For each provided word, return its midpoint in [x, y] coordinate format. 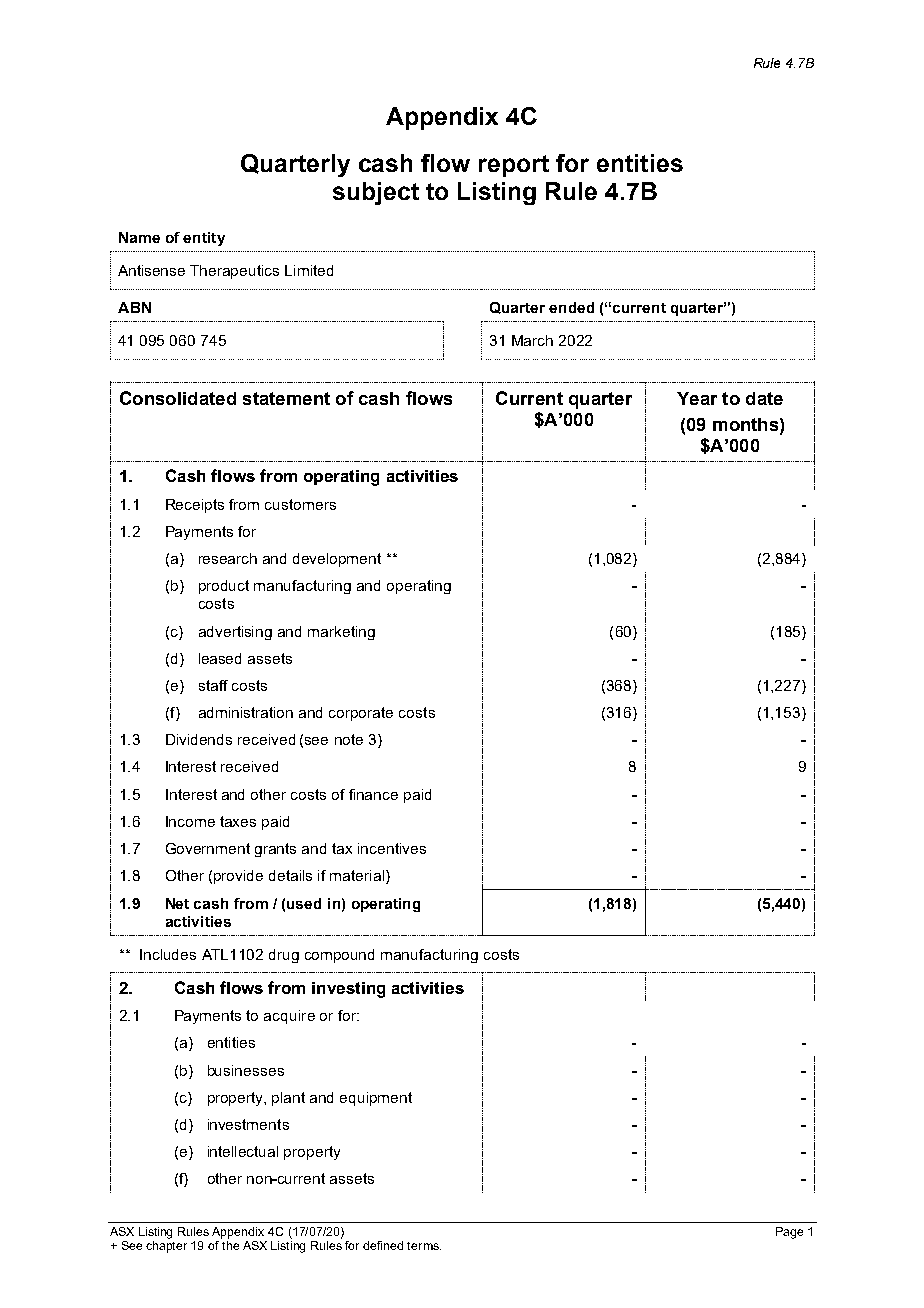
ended [571, 307]
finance [373, 794]
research [228, 558]
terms [424, 1246]
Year [697, 398]
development [337, 560]
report [514, 166]
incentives [392, 848]
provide [238, 877]
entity [204, 239]
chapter [166, 1247]
